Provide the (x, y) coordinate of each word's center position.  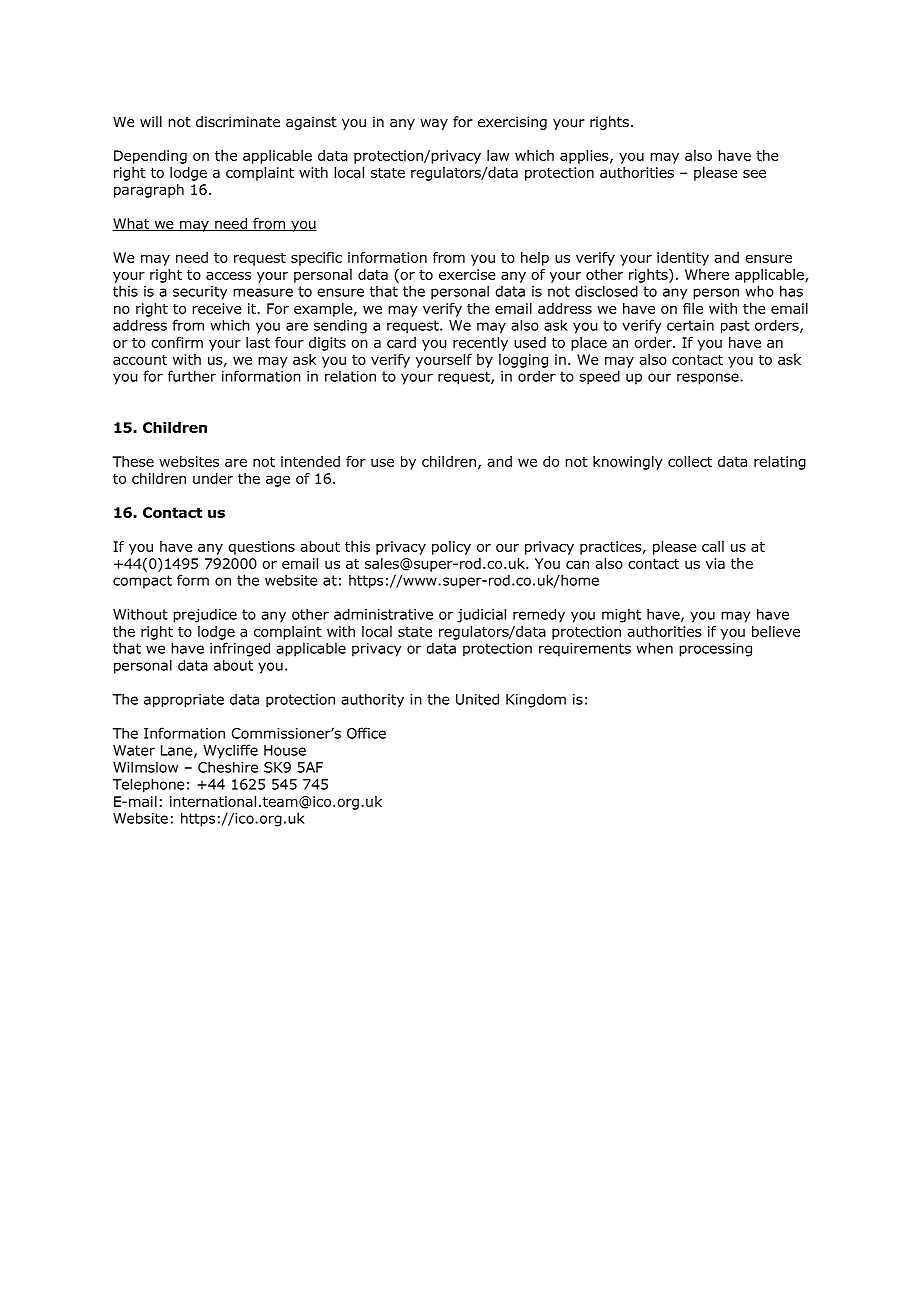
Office (366, 733)
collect (690, 461)
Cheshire (228, 767)
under (213, 478)
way (434, 124)
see (754, 174)
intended (310, 461)
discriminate (238, 121)
